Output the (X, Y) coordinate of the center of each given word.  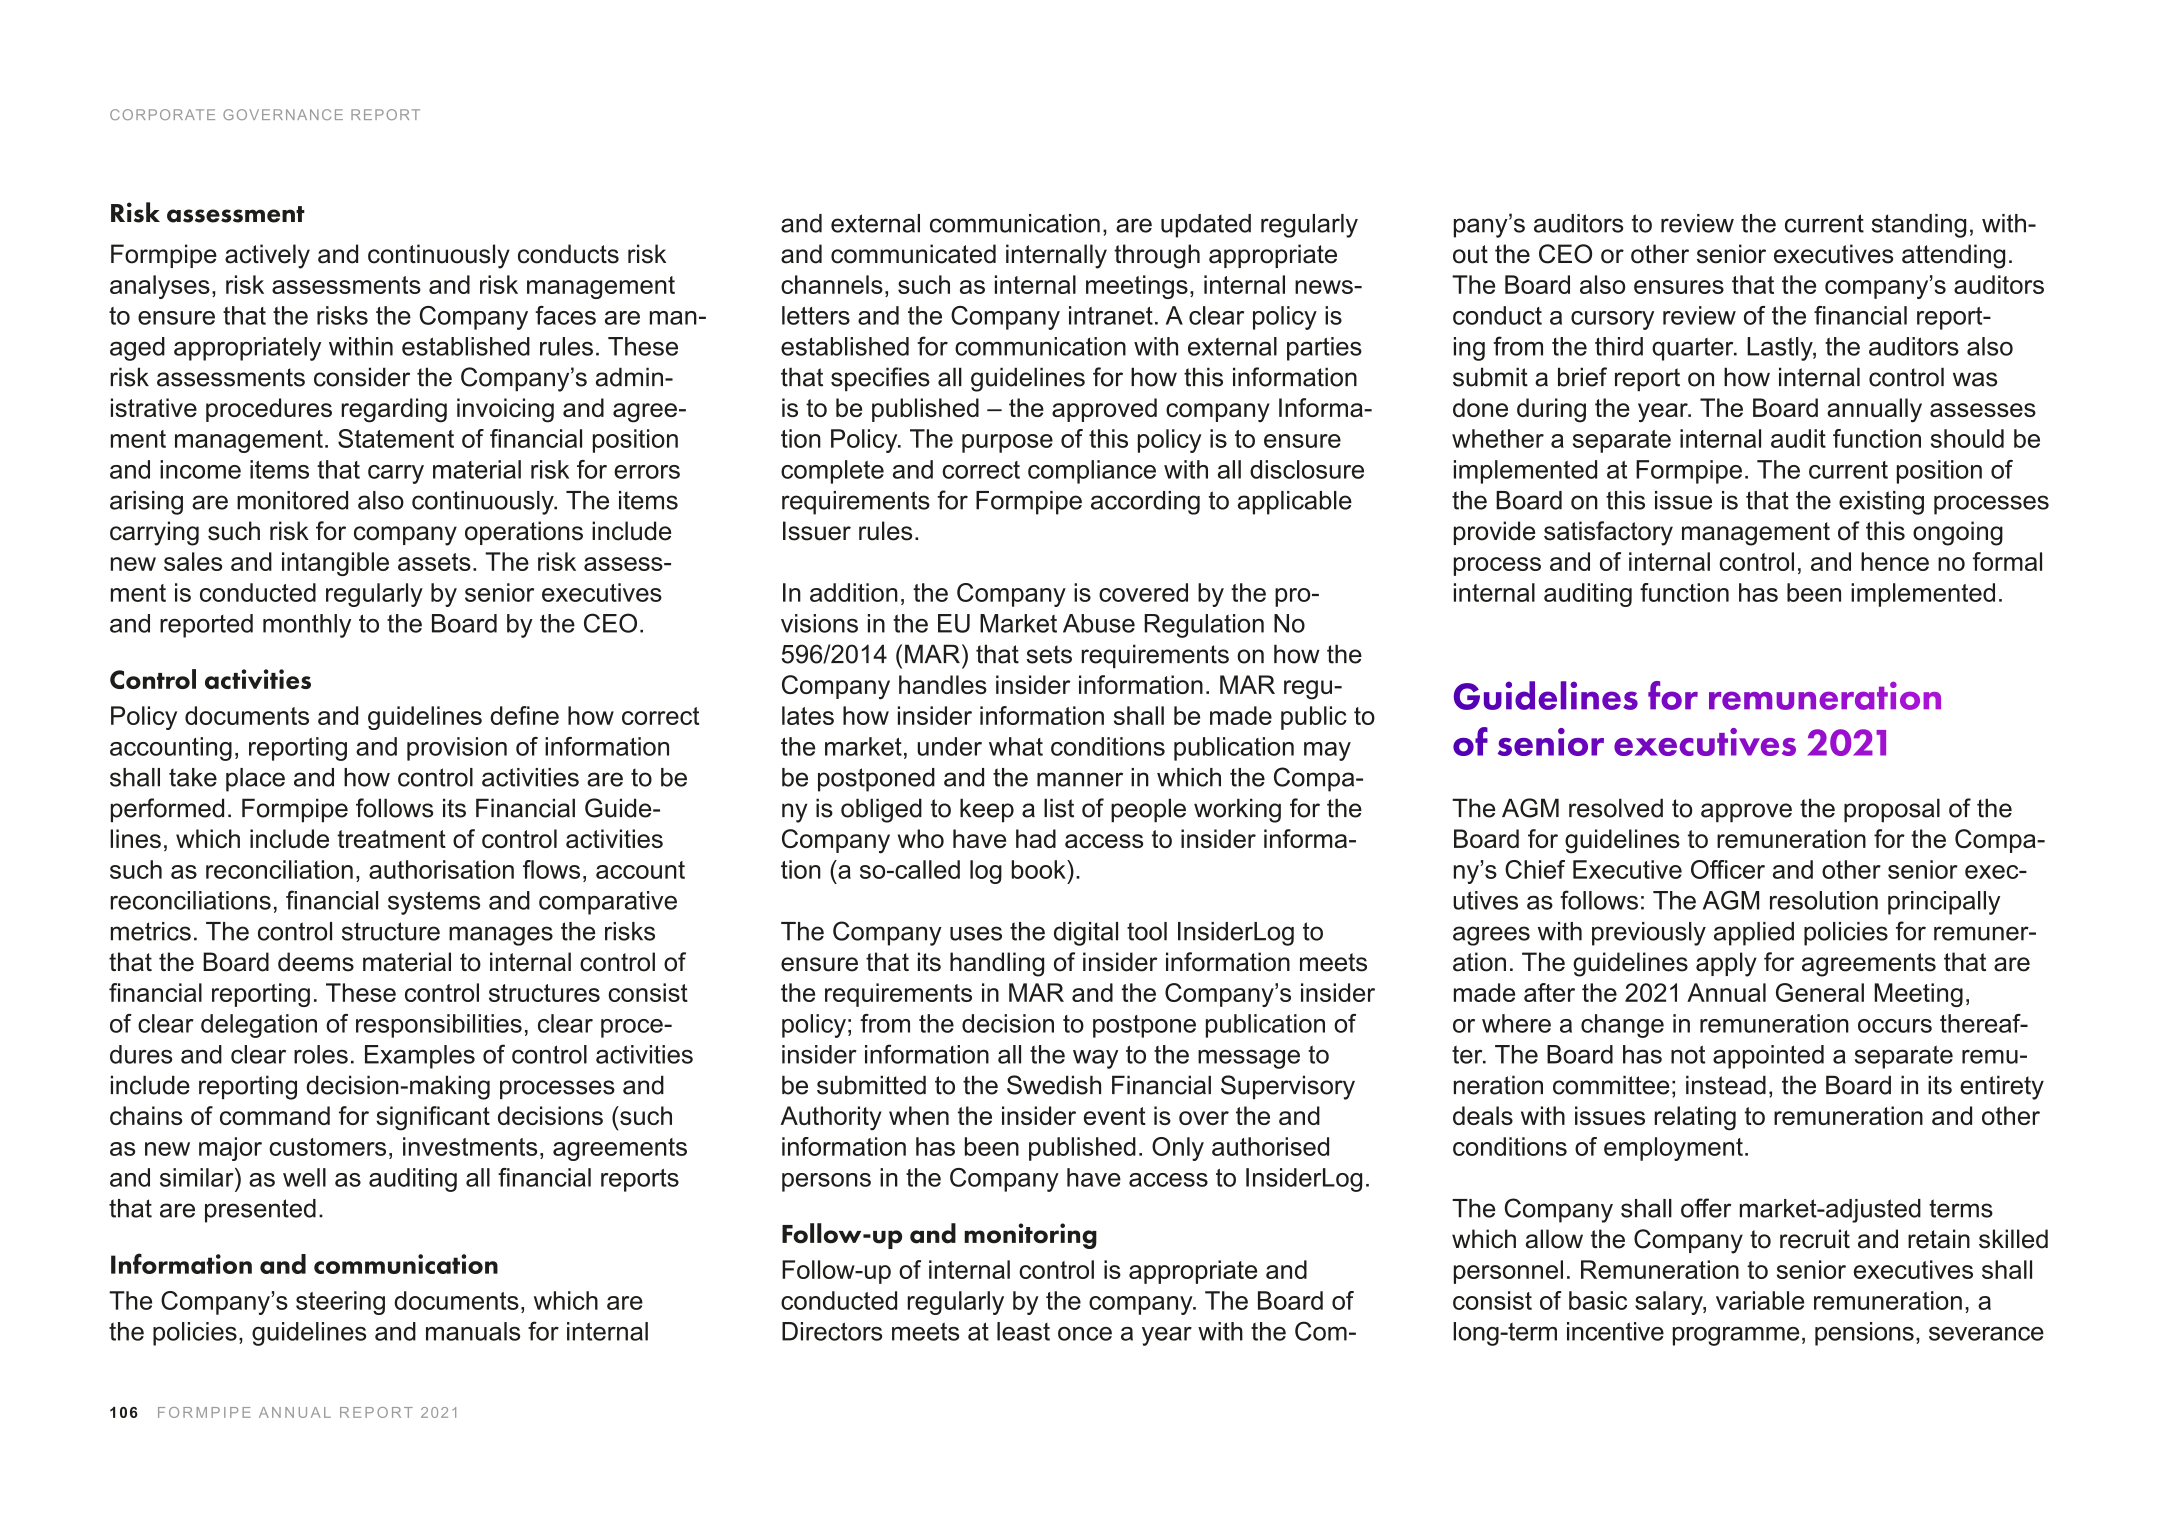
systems (434, 903)
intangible (335, 564)
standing (1919, 226)
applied (1754, 934)
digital (1086, 934)
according (1145, 503)
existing (1881, 503)
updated (1206, 226)
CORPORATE (162, 114)
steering (340, 1303)
